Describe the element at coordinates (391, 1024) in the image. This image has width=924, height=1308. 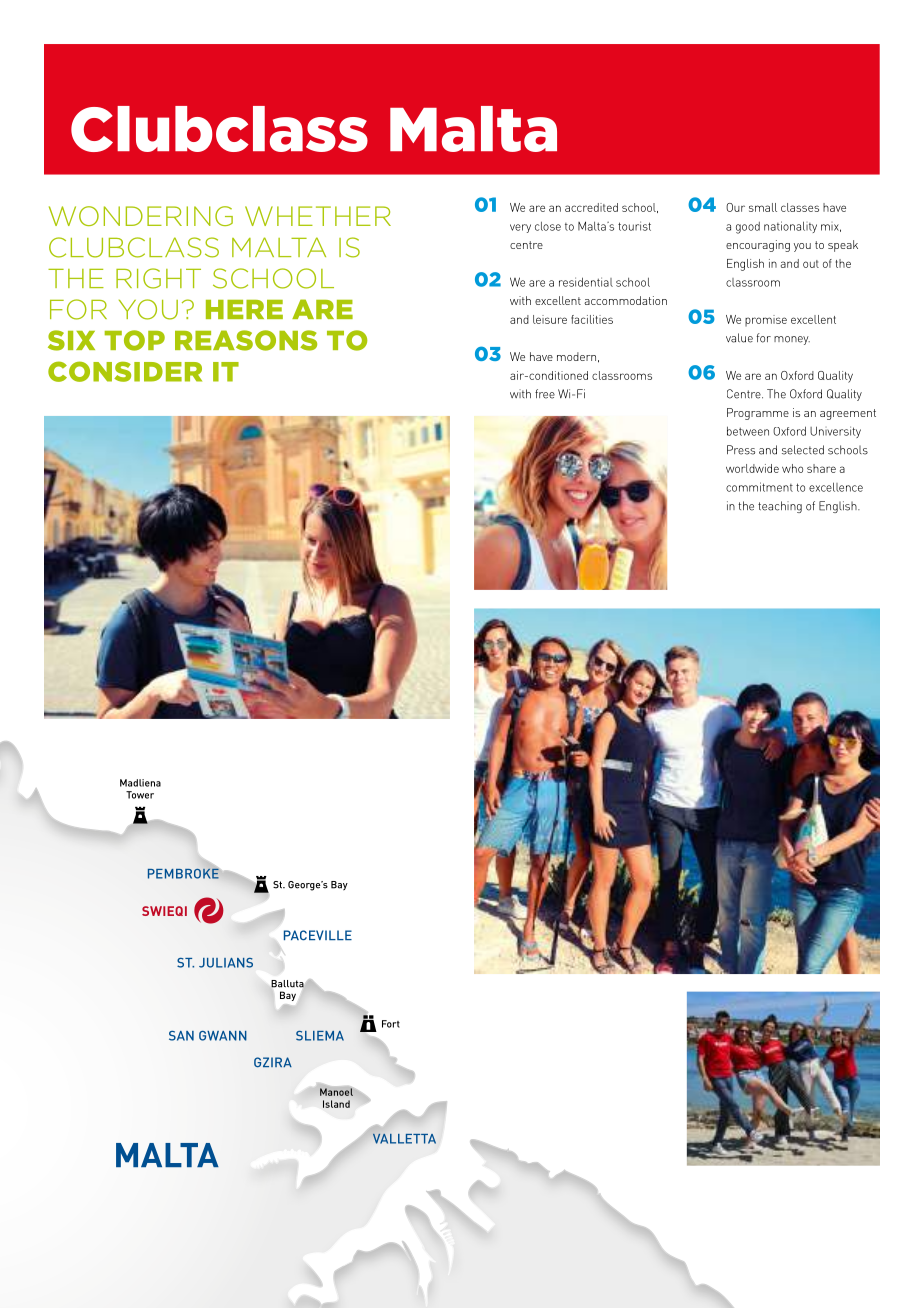
I see `Fort` at that location.
